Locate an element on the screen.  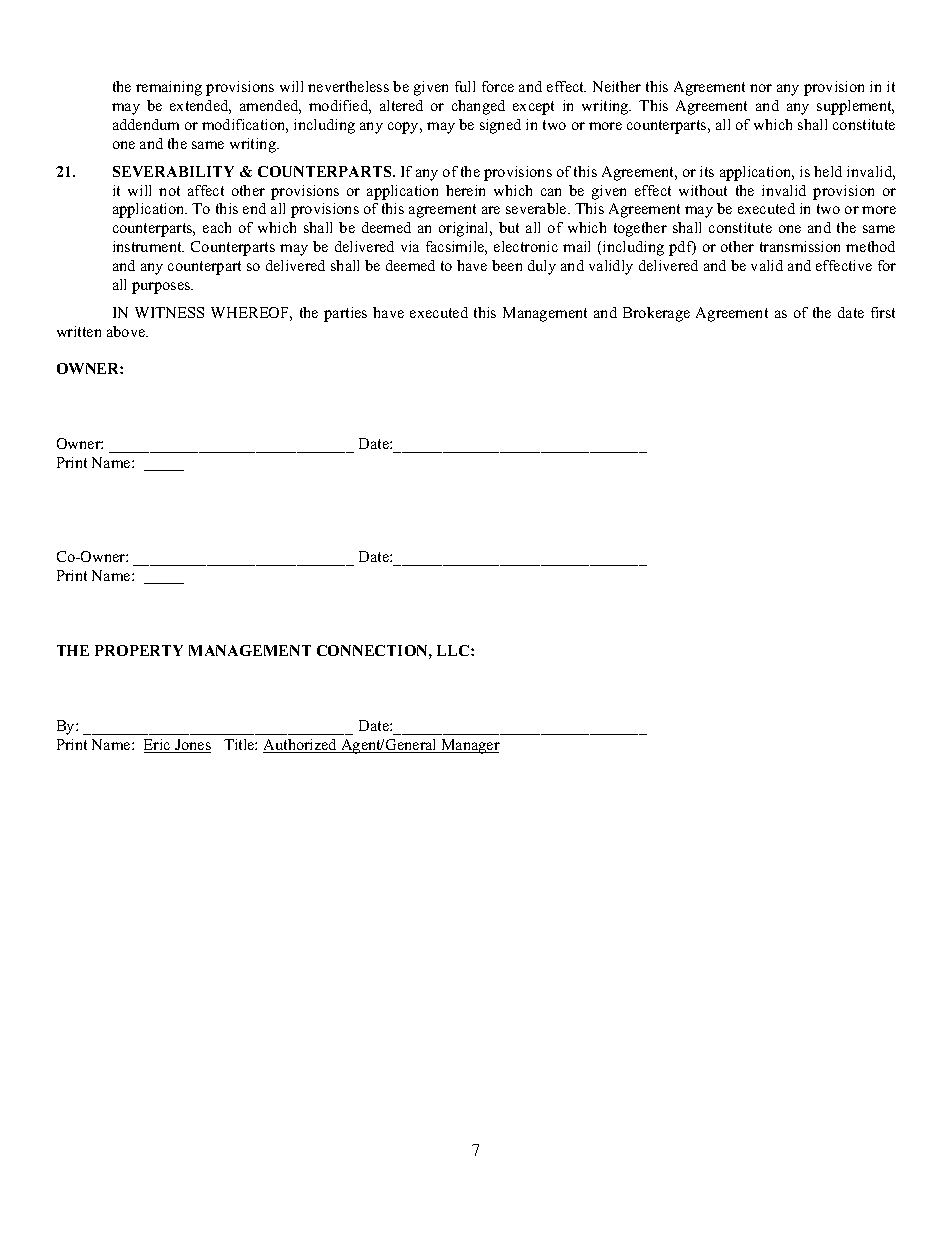
above is located at coordinates (127, 331).
